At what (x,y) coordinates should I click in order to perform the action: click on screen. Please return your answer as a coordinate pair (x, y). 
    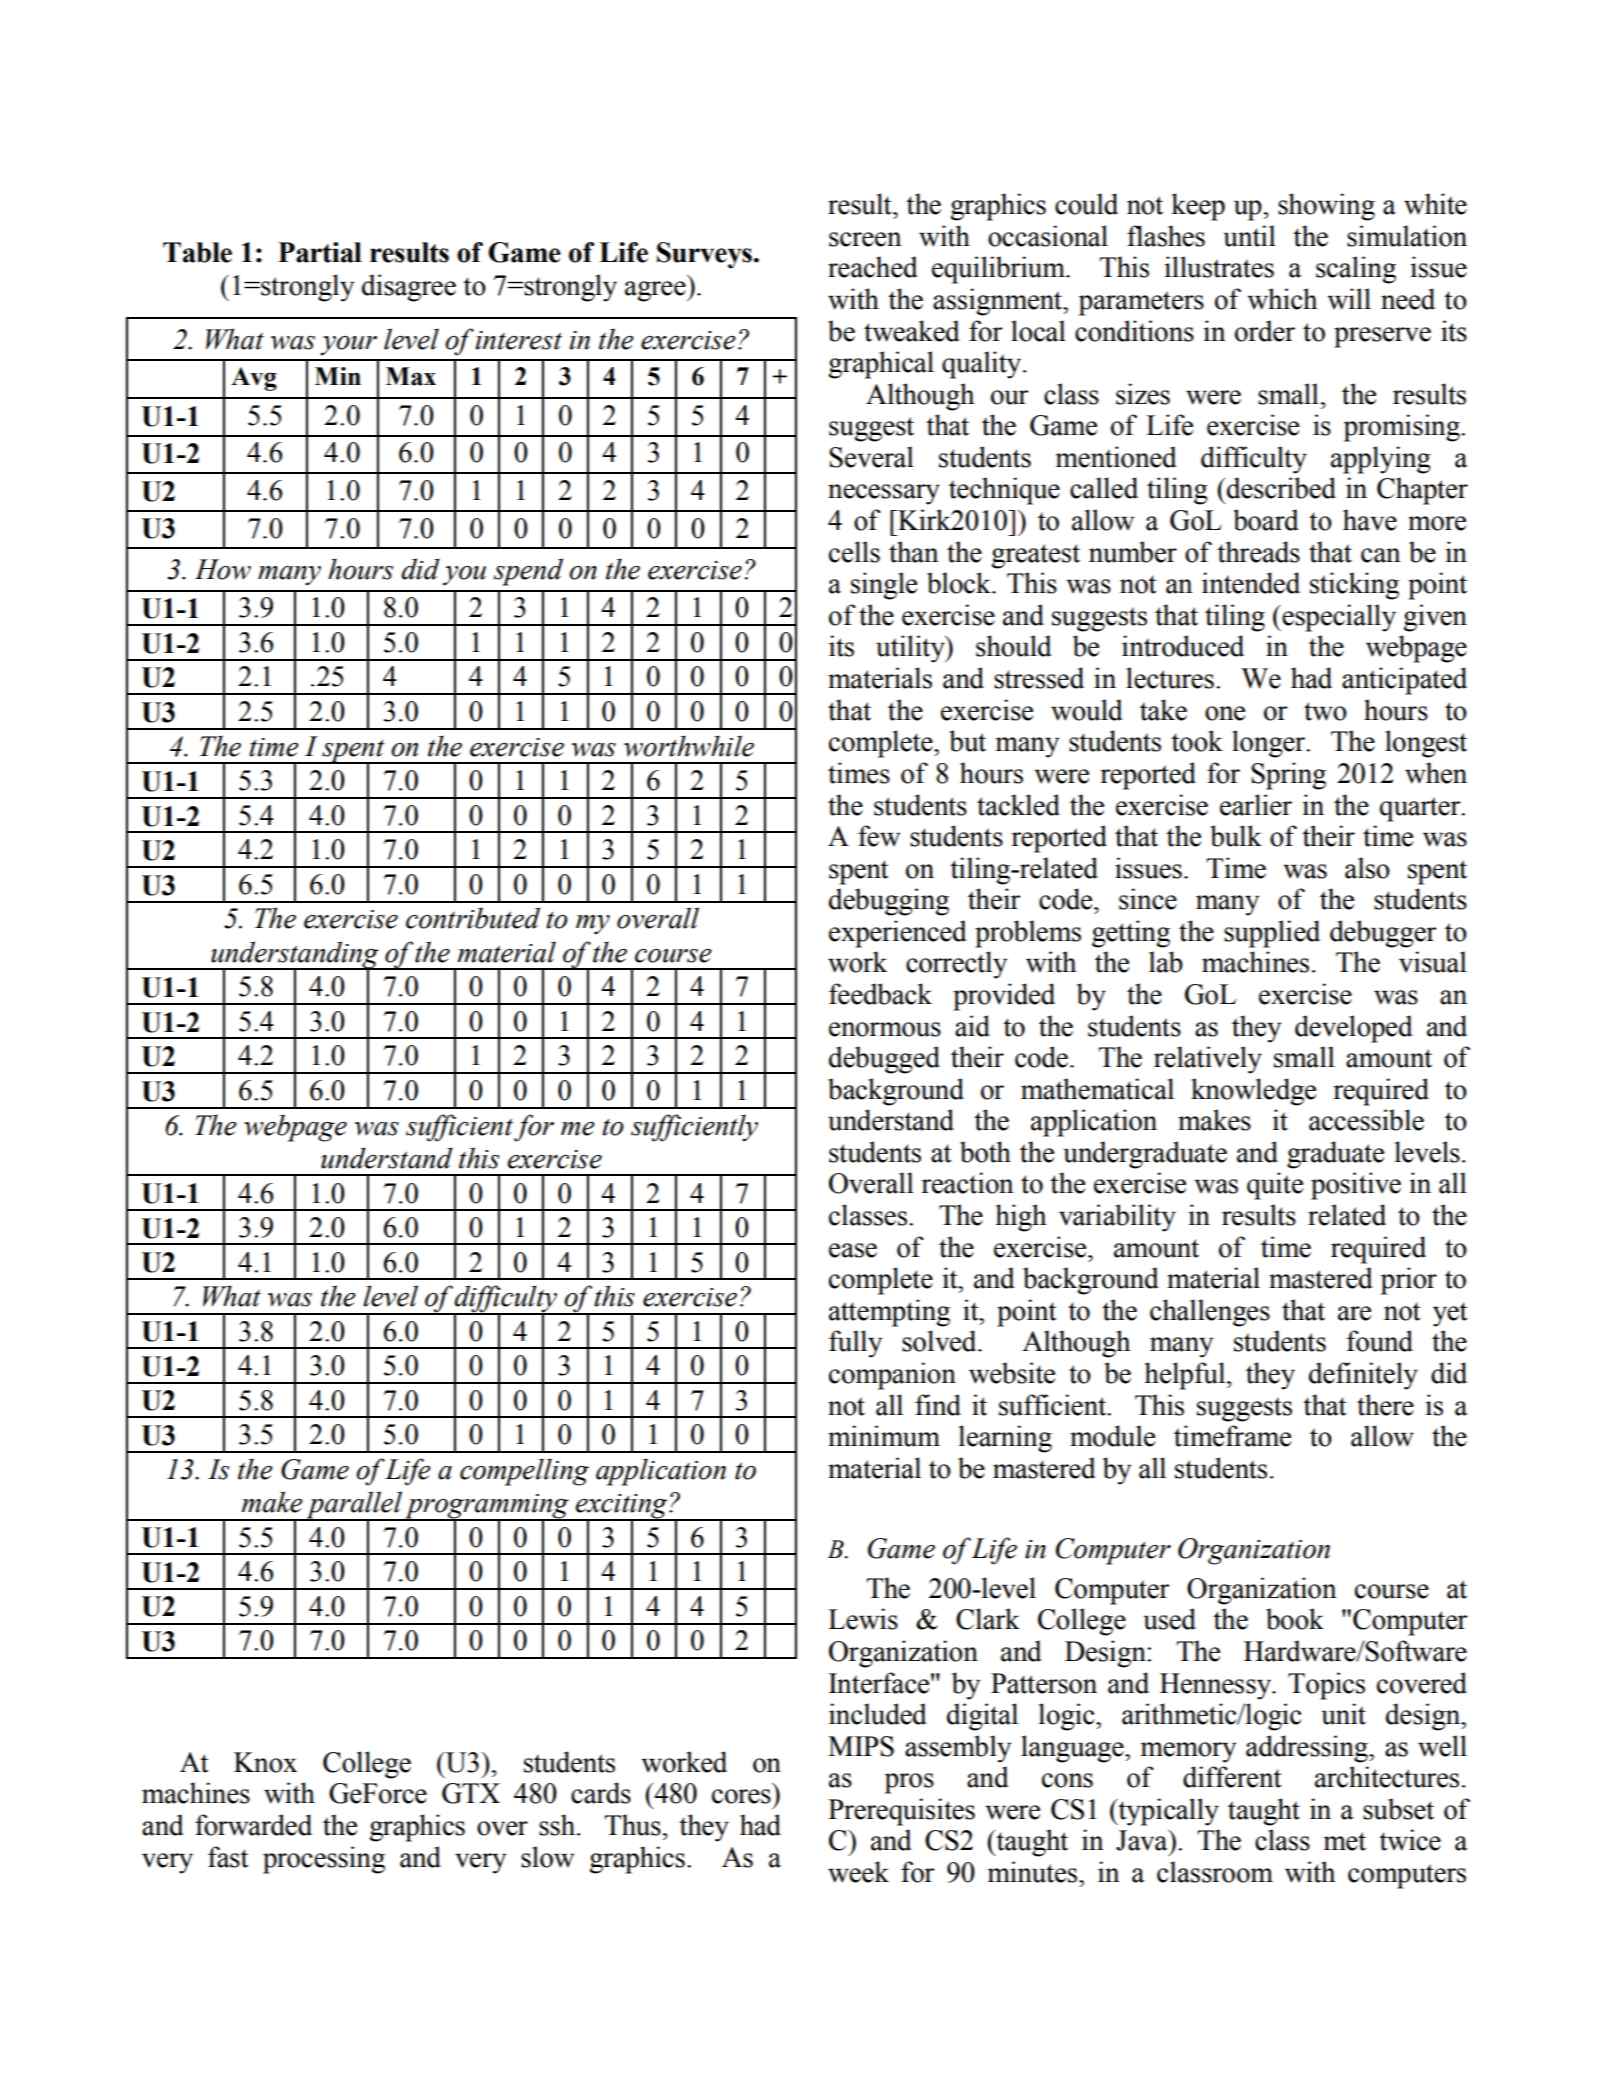
    Looking at the image, I should click on (865, 239).
